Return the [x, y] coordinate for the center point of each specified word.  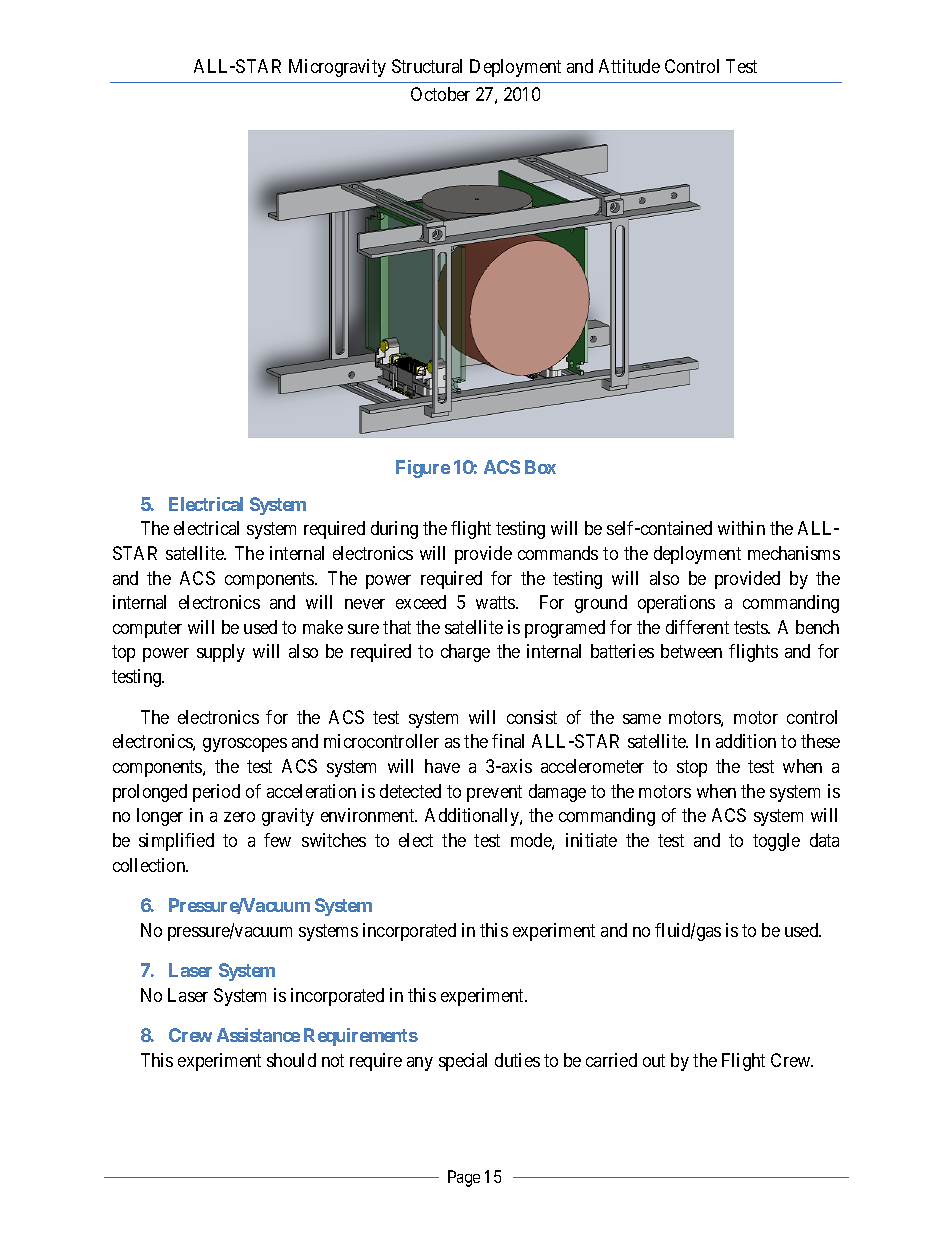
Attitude [629, 66]
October [440, 94]
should [291, 1060]
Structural [427, 66]
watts [496, 602]
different [697, 627]
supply [221, 653]
